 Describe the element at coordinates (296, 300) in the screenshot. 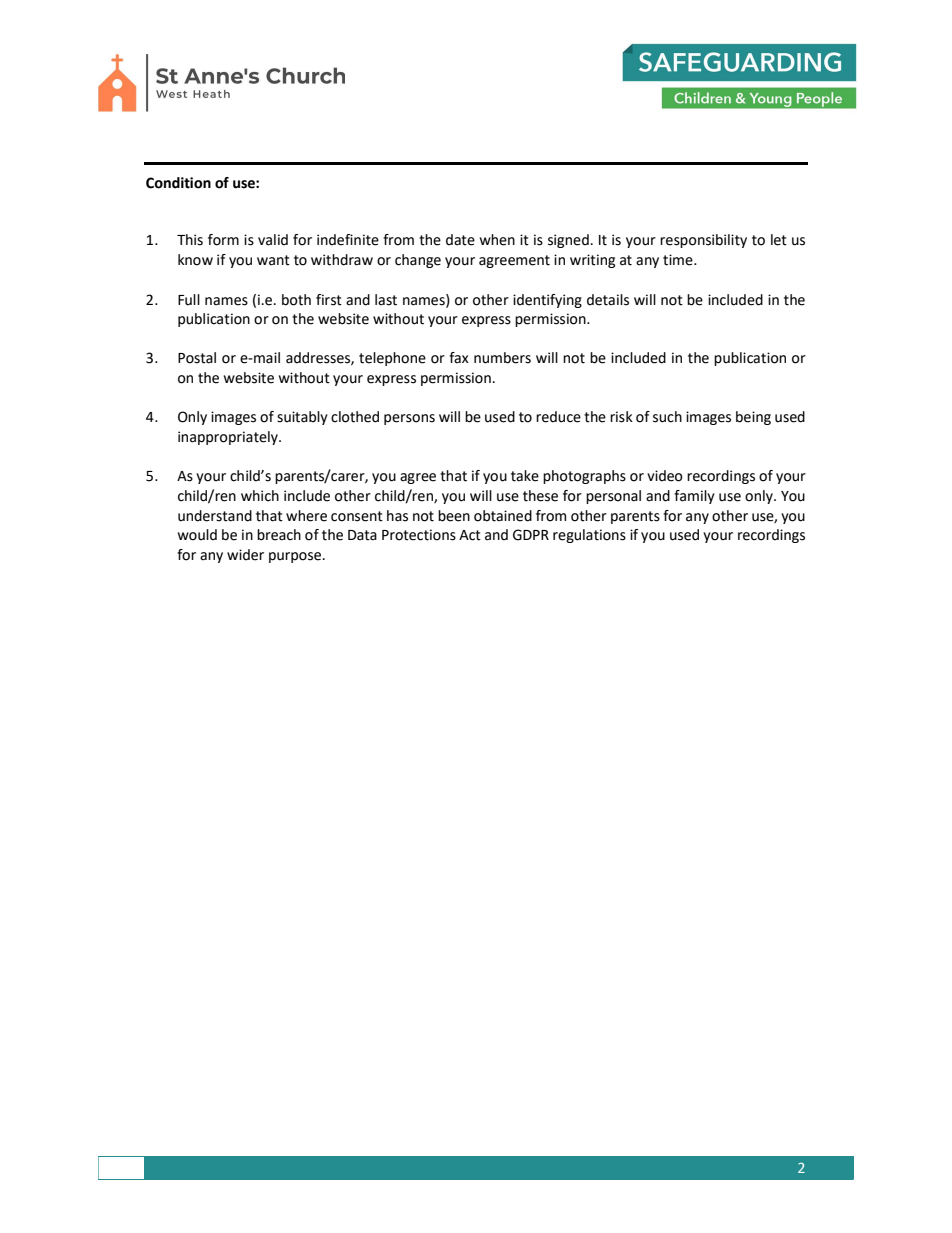

I see `both` at that location.
